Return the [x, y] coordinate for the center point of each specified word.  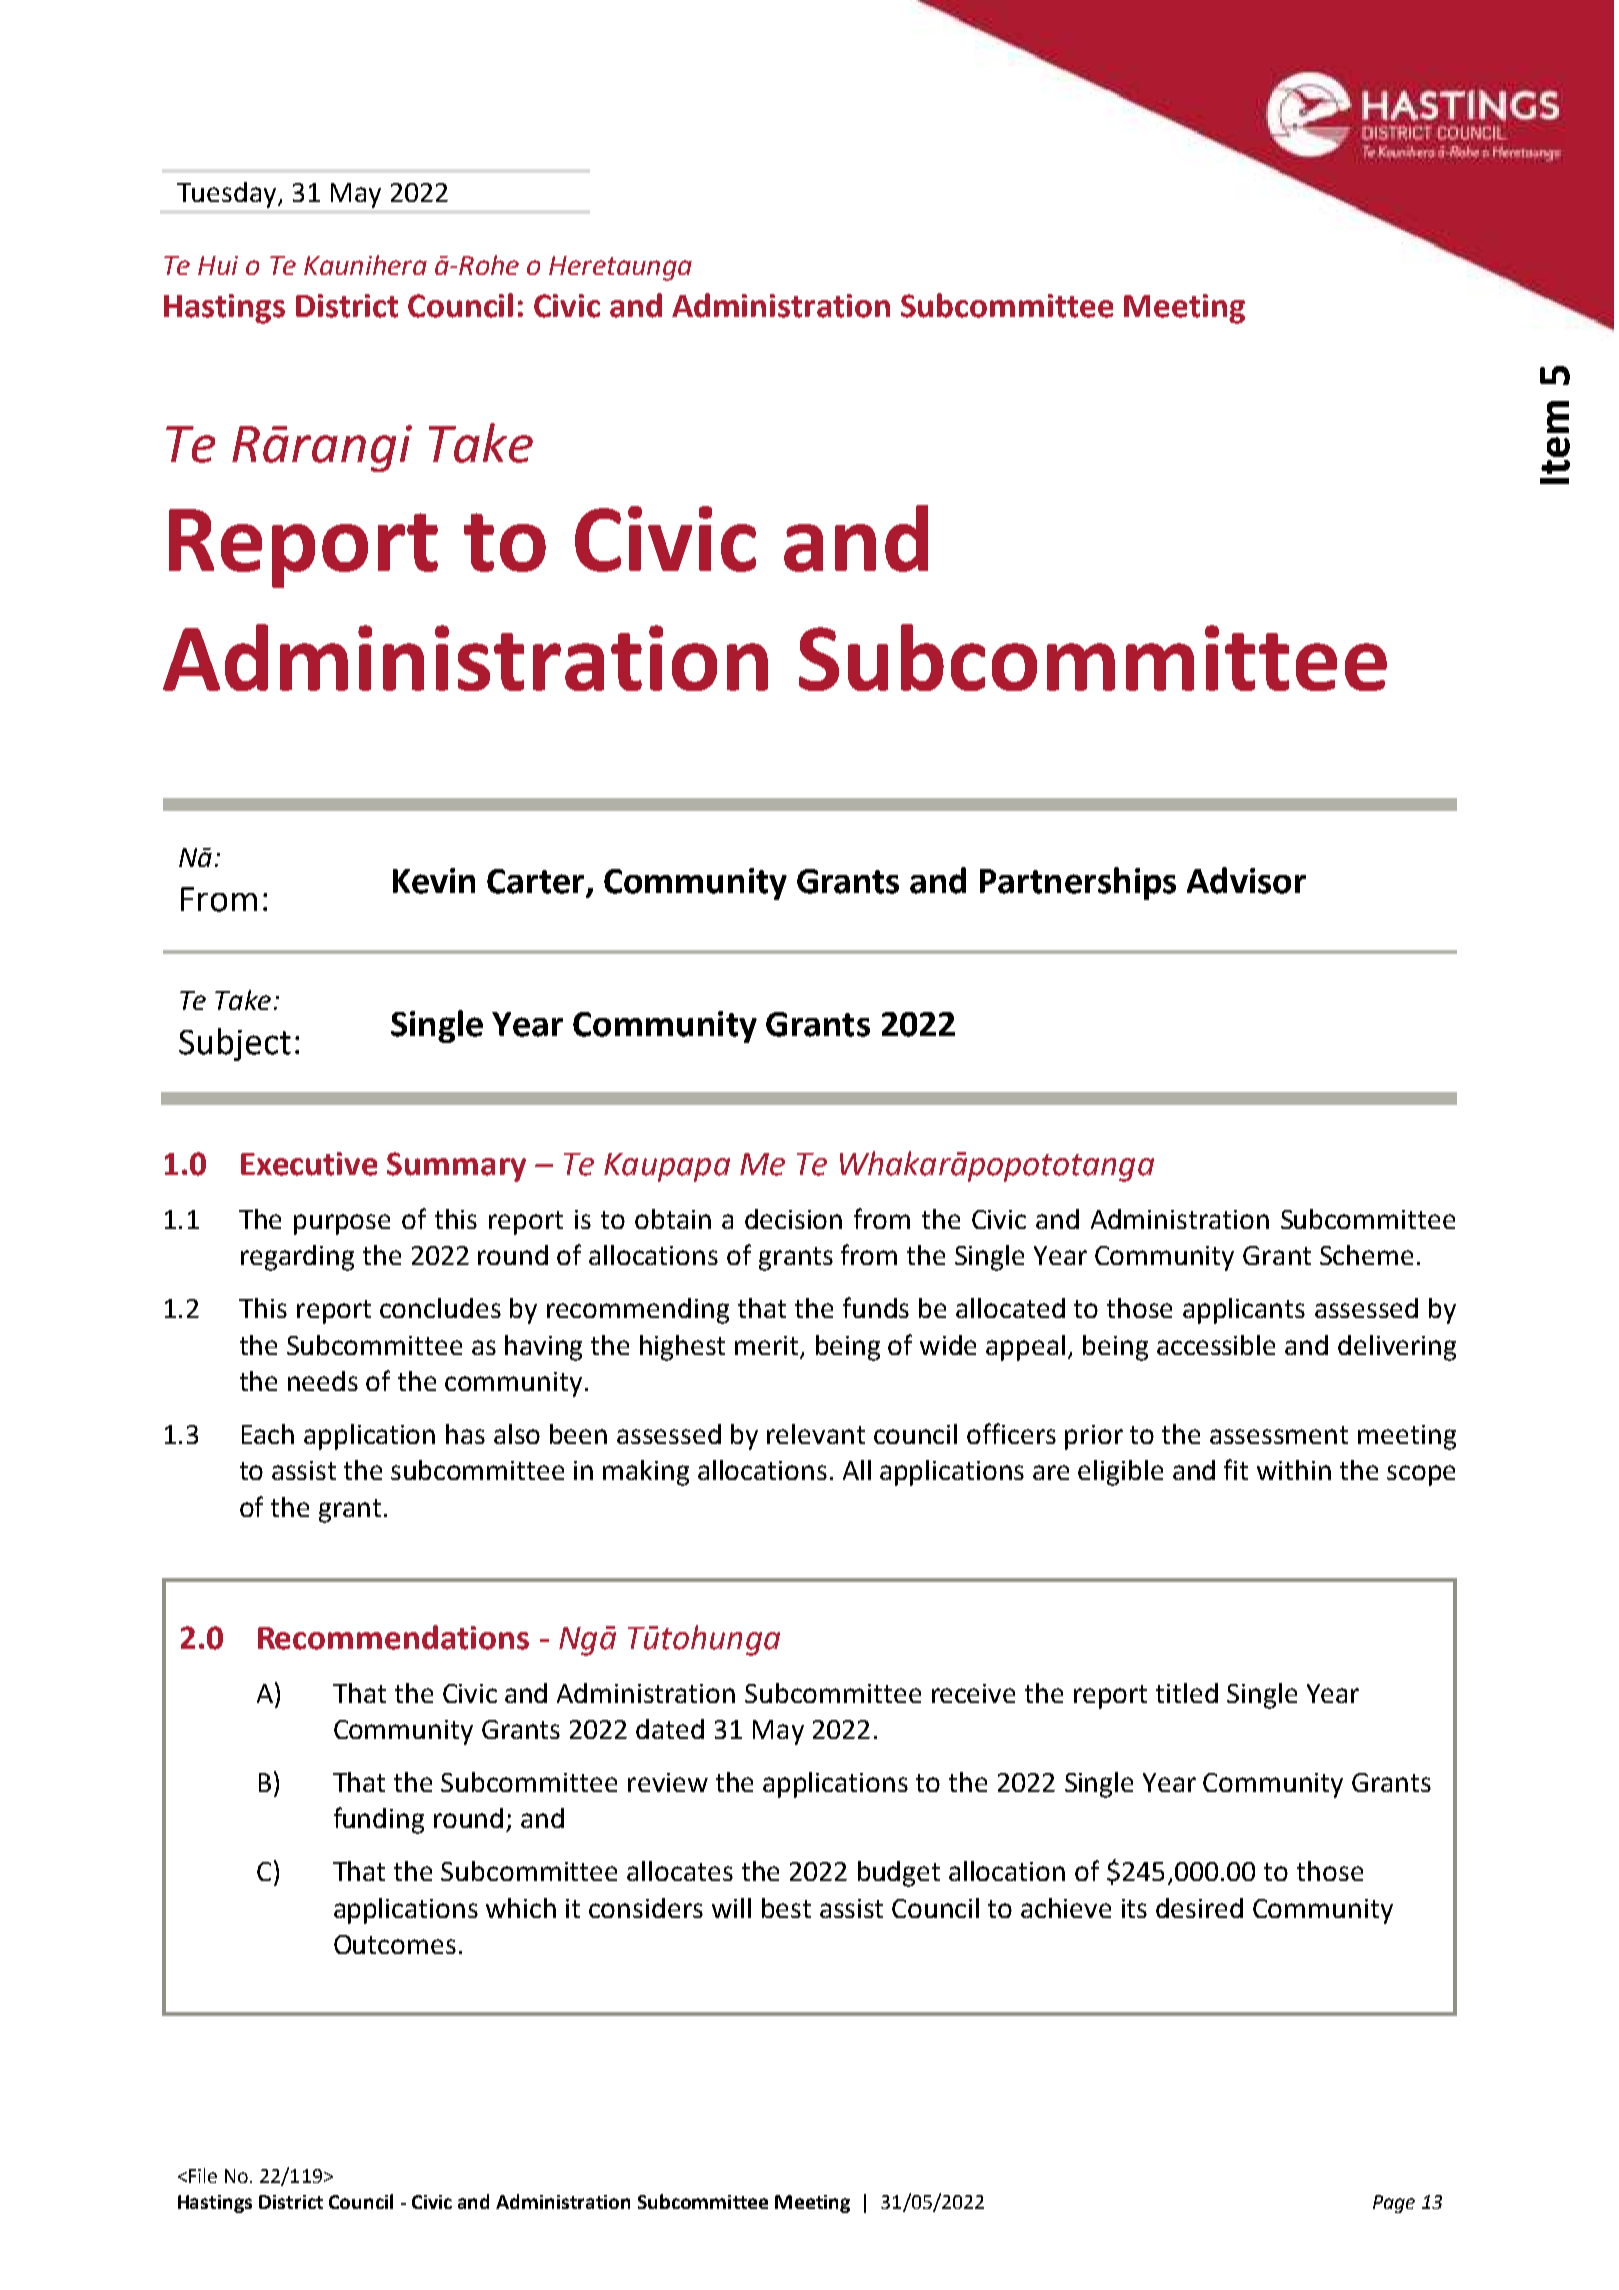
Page [1394, 2204]
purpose [342, 1224]
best [786, 1908]
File [203, 2175]
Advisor [1246, 880]
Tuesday [228, 195]
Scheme [1366, 1255]
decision [793, 1219]
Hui [218, 265]
